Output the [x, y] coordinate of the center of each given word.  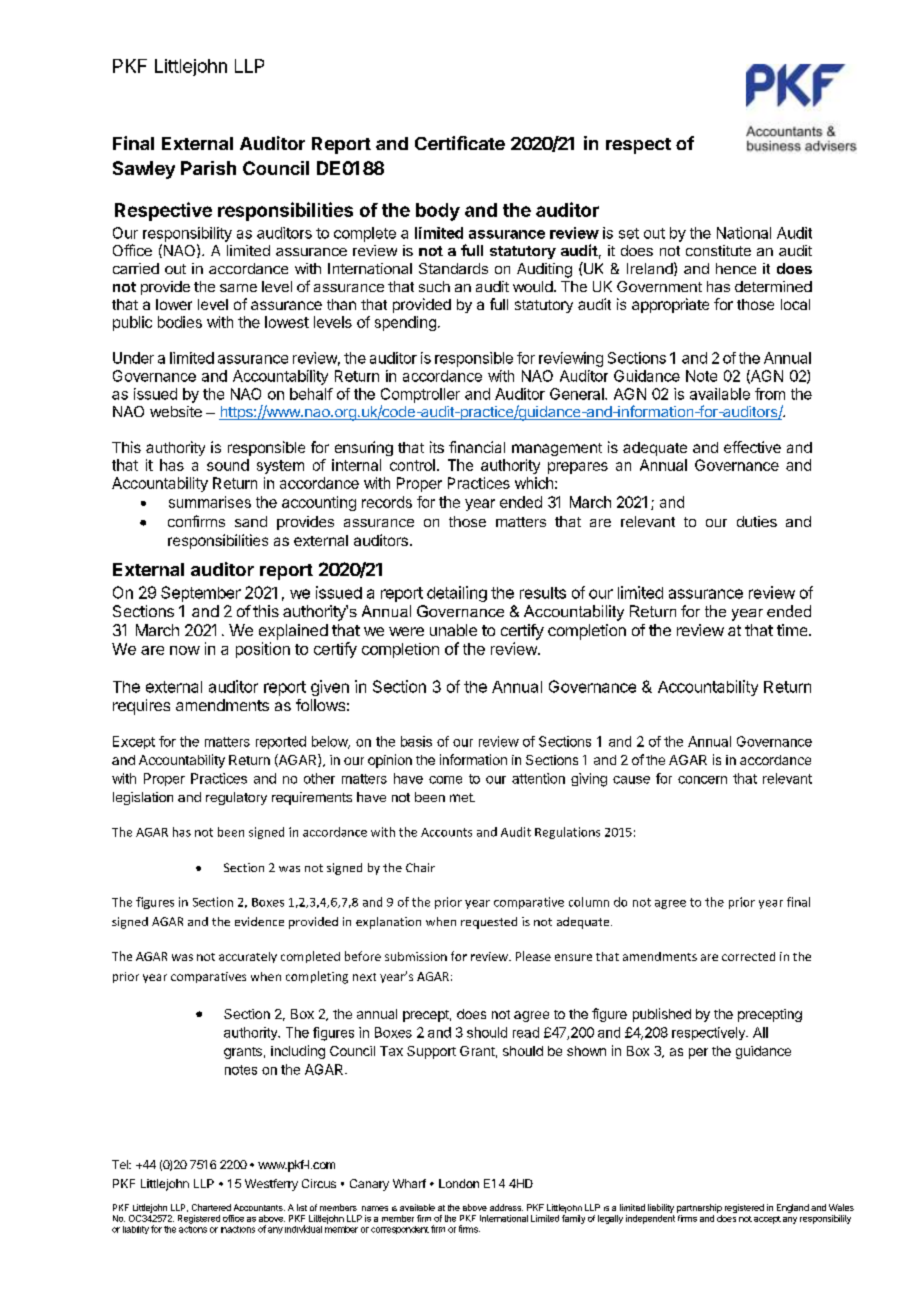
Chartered [211, 1207]
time [793, 630]
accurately [248, 957]
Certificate [460, 143]
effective [752, 447]
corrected [748, 956]
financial [477, 447]
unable [453, 630]
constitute [718, 250]
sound [228, 465]
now [185, 650]
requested [489, 923]
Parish [208, 168]
